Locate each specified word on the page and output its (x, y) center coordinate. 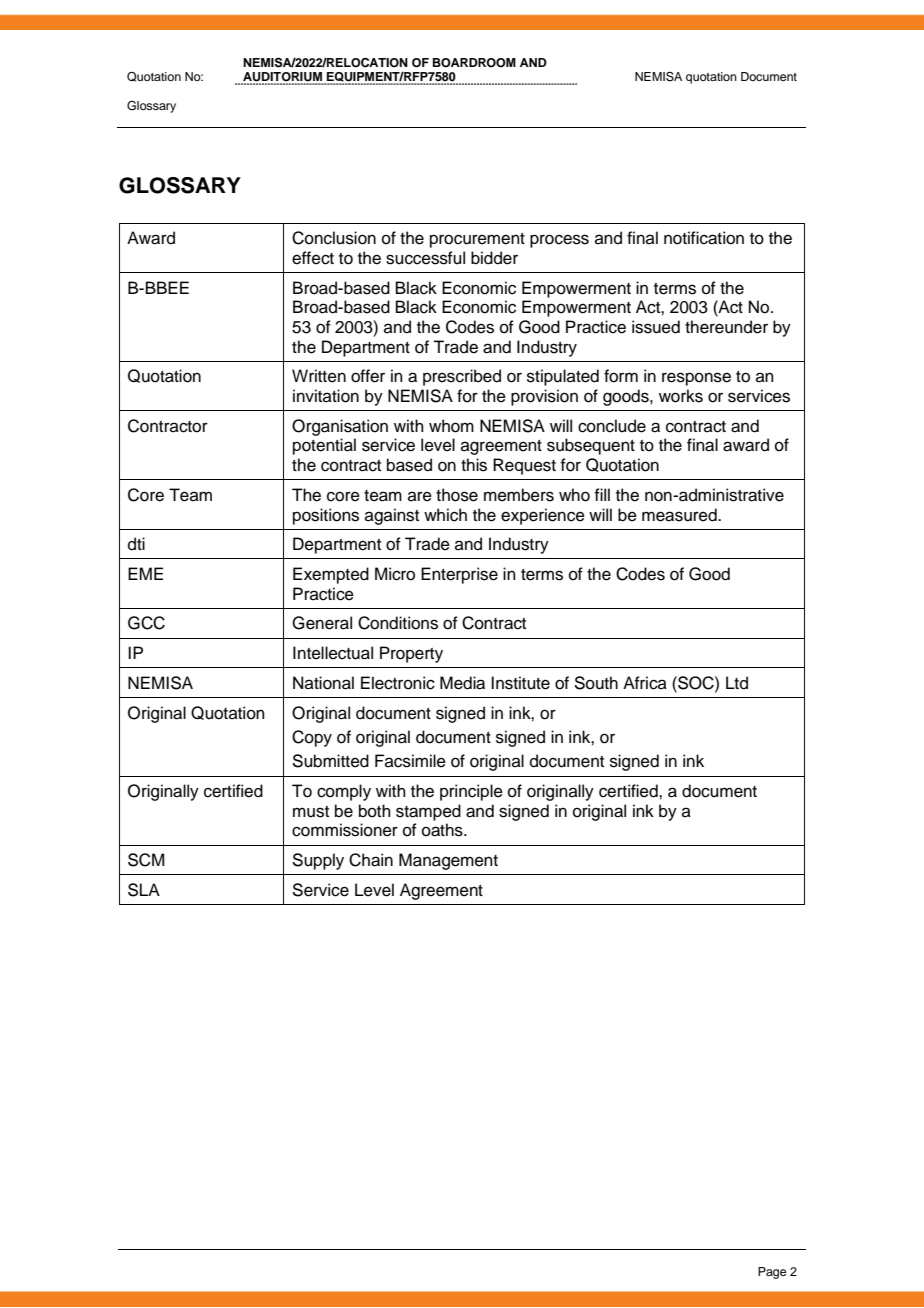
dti (136, 544)
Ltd (737, 683)
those (457, 495)
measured (680, 515)
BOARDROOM (474, 63)
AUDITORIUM (282, 78)
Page (772, 1273)
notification (704, 238)
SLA (144, 890)
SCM (146, 860)
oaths (443, 830)
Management (448, 861)
